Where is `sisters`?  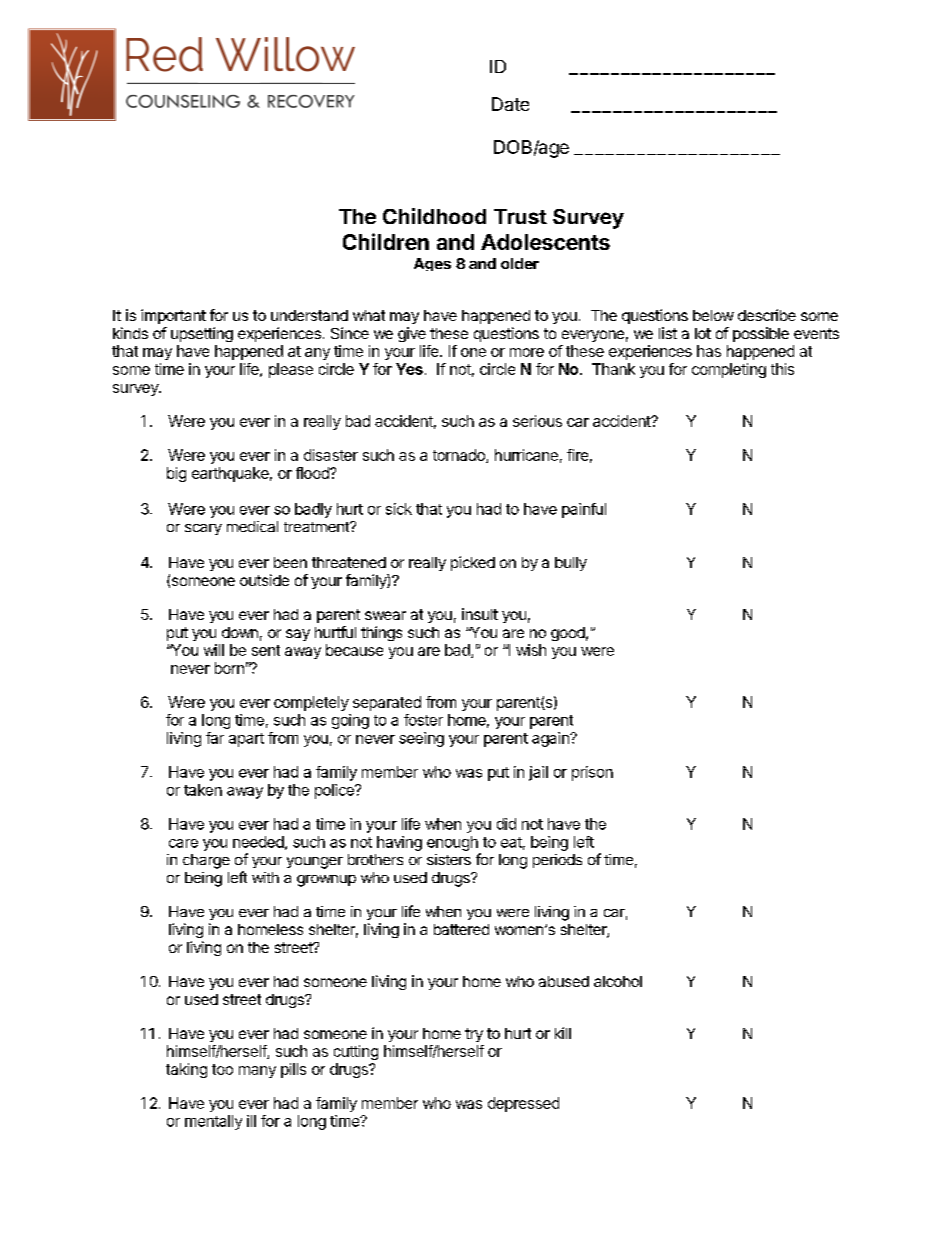 sisters is located at coordinates (449, 859).
